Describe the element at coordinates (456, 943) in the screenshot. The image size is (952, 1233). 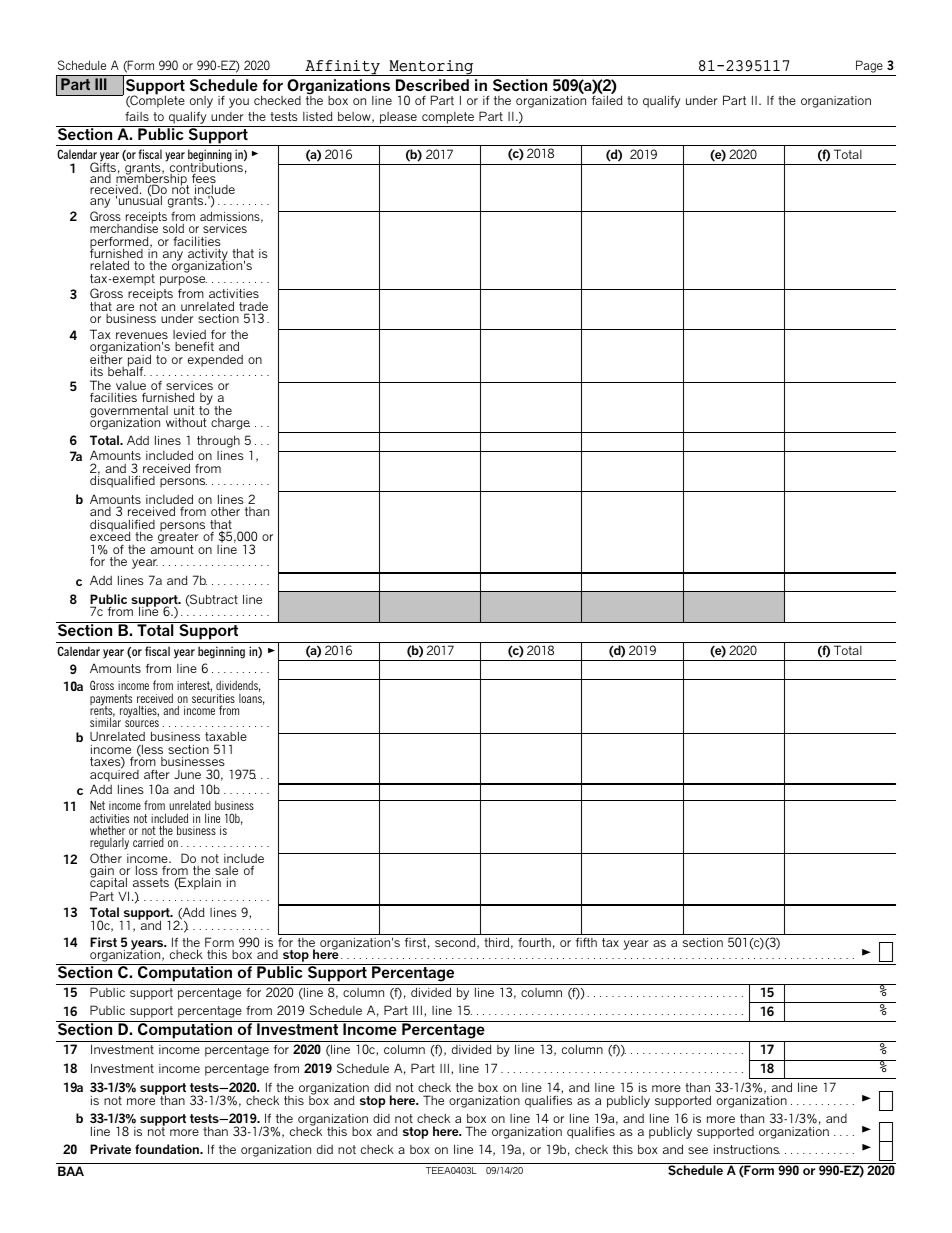
I see `second` at that location.
